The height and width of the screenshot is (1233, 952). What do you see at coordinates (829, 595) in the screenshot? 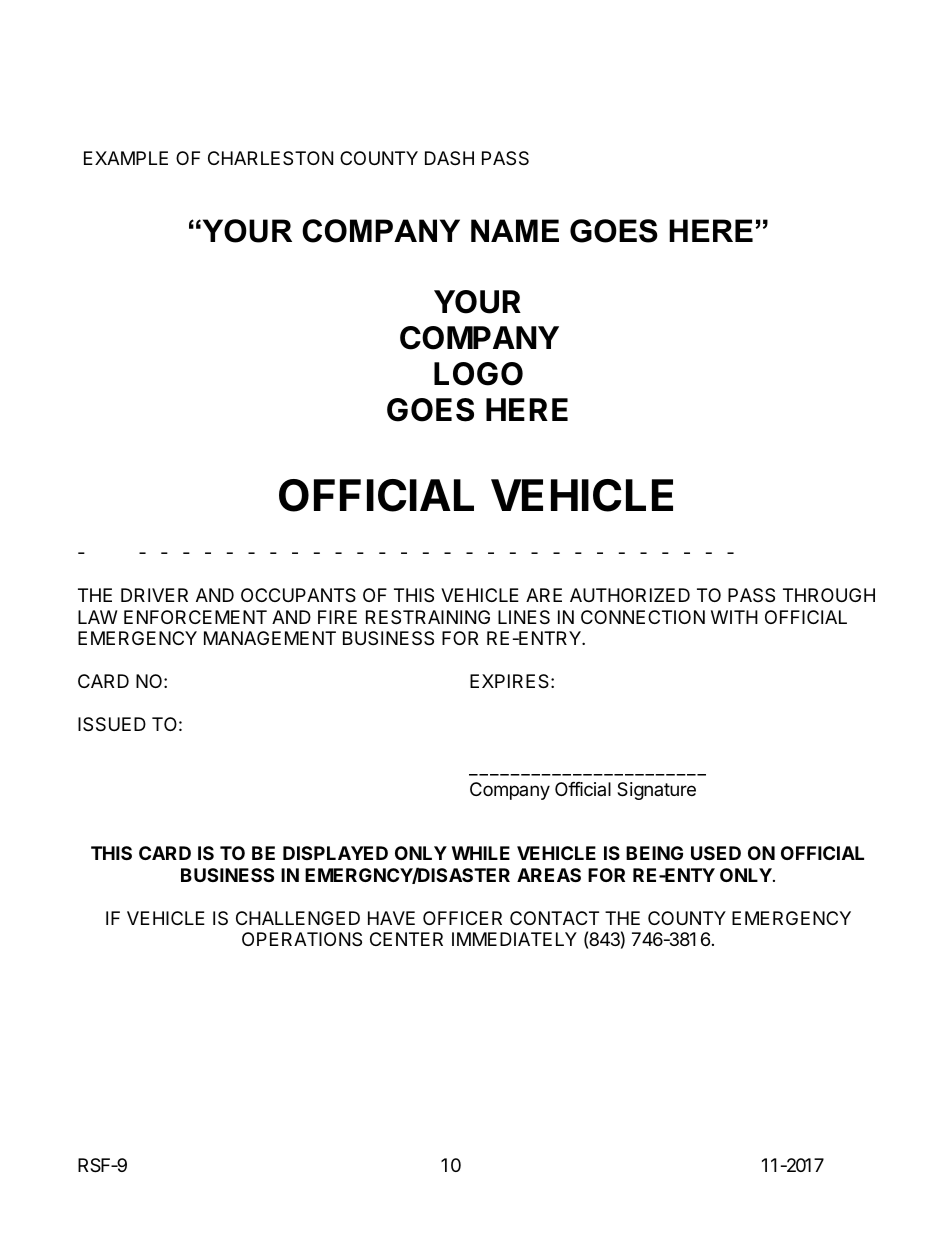
I see `THROUGH` at bounding box center [829, 595].
